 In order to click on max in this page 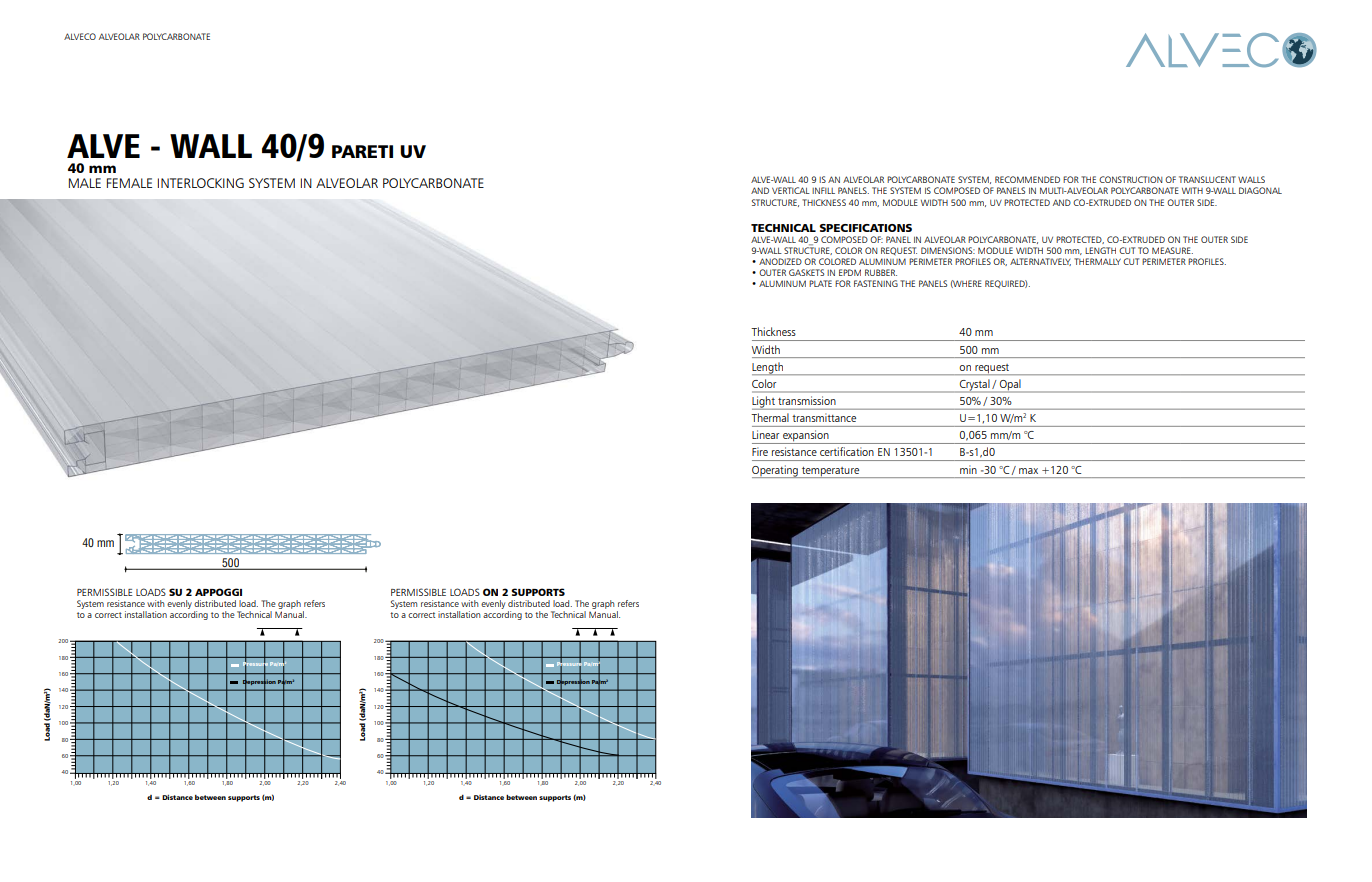, I will do `click(1028, 471)`.
